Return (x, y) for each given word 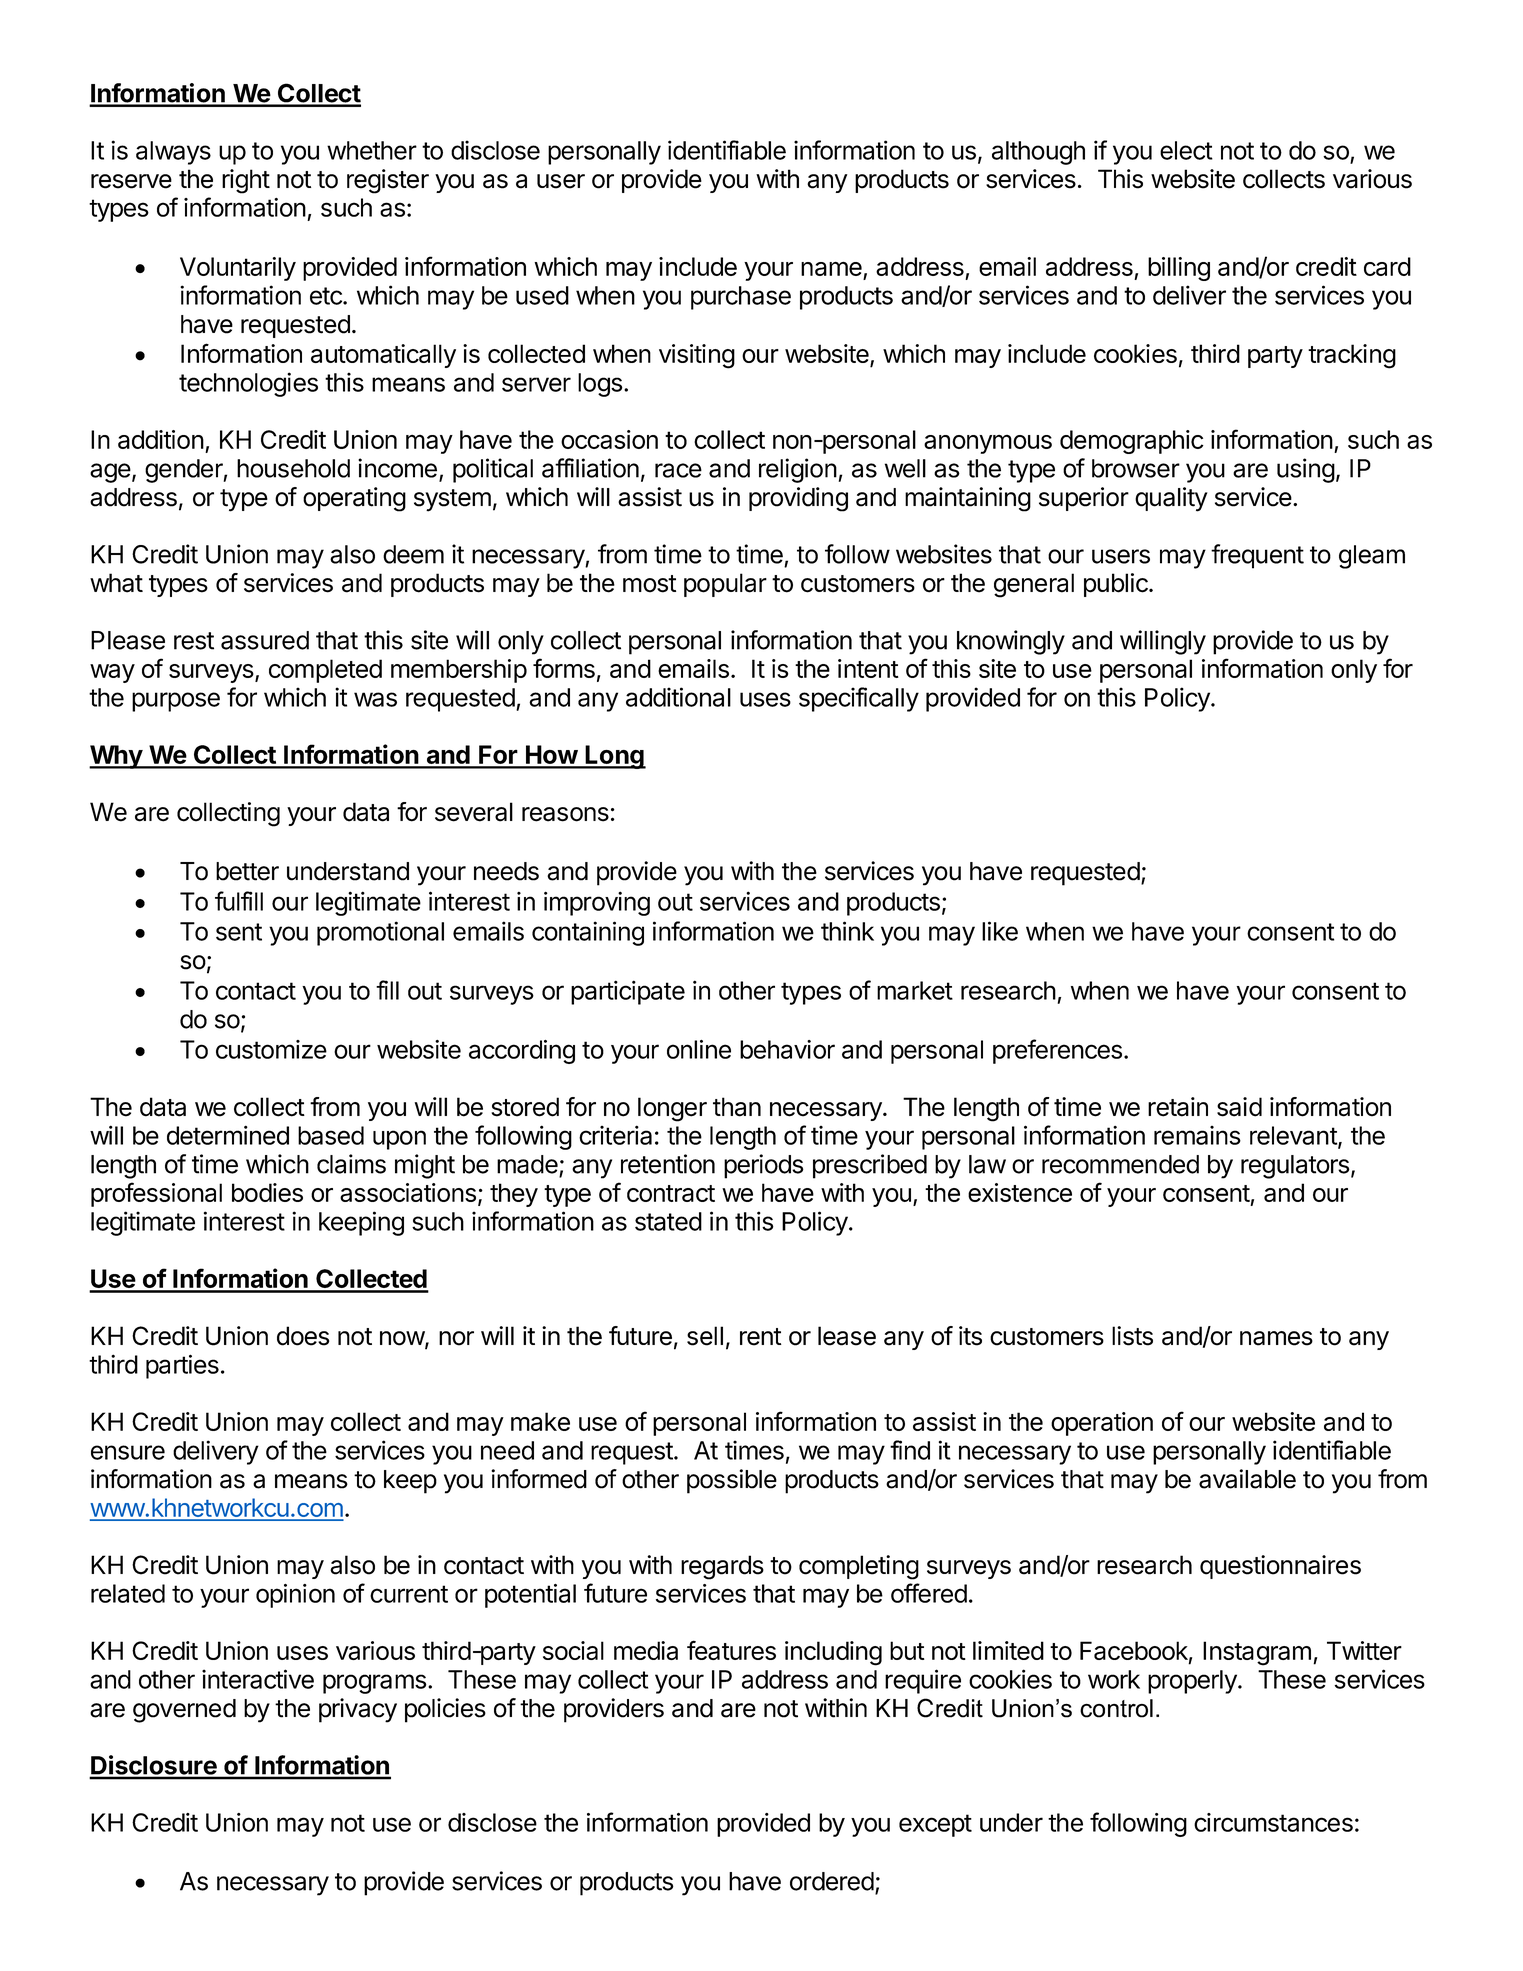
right (246, 181)
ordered (832, 1881)
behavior (787, 1049)
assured (265, 640)
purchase (741, 298)
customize (271, 1049)
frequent (1257, 556)
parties (182, 1366)
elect (1186, 150)
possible (732, 1481)
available (1247, 1479)
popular (725, 585)
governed (184, 1711)
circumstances (1273, 1822)
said (1239, 1107)
